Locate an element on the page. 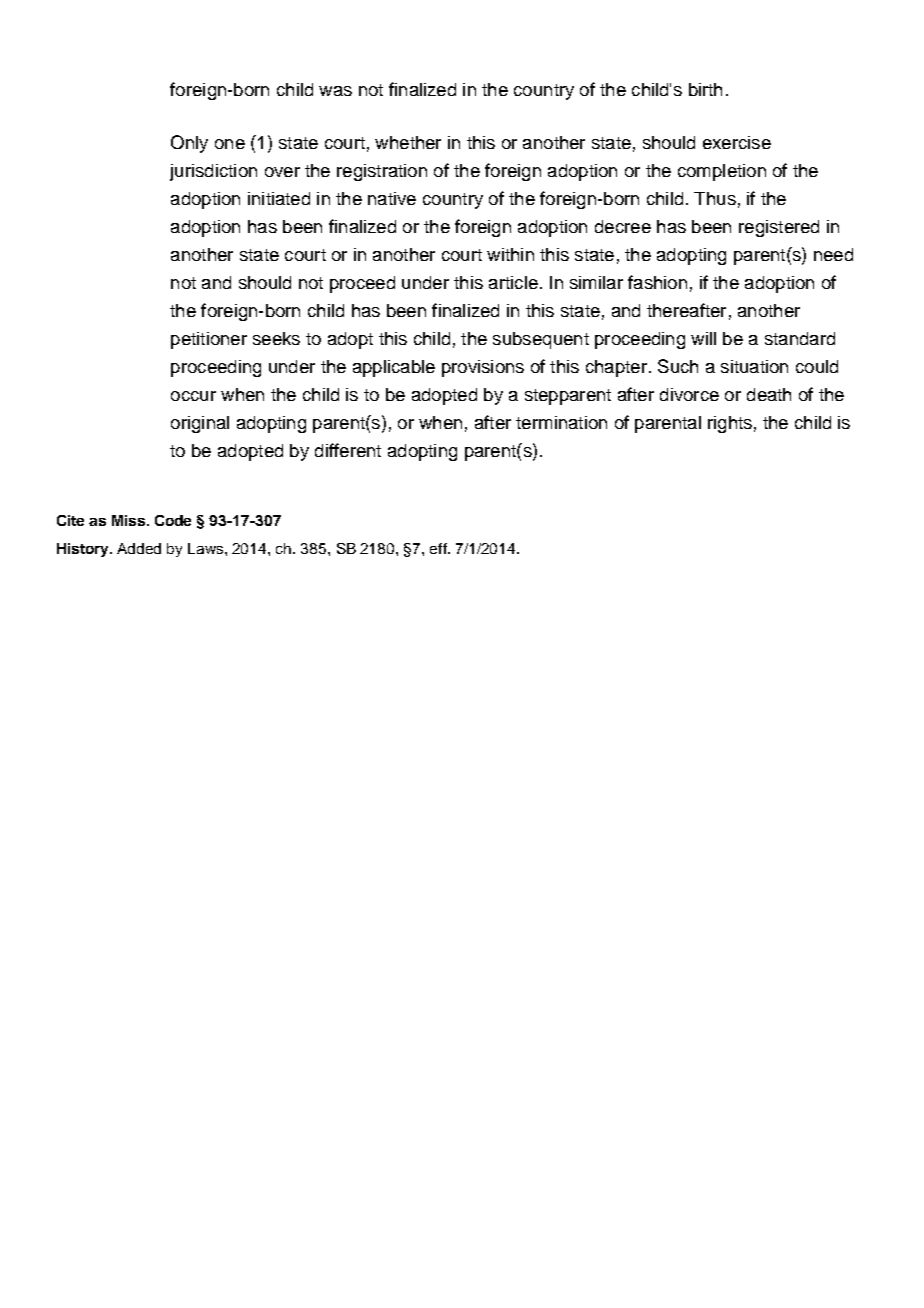 This page has height=1308, width=924. birth is located at coordinates (705, 89).
